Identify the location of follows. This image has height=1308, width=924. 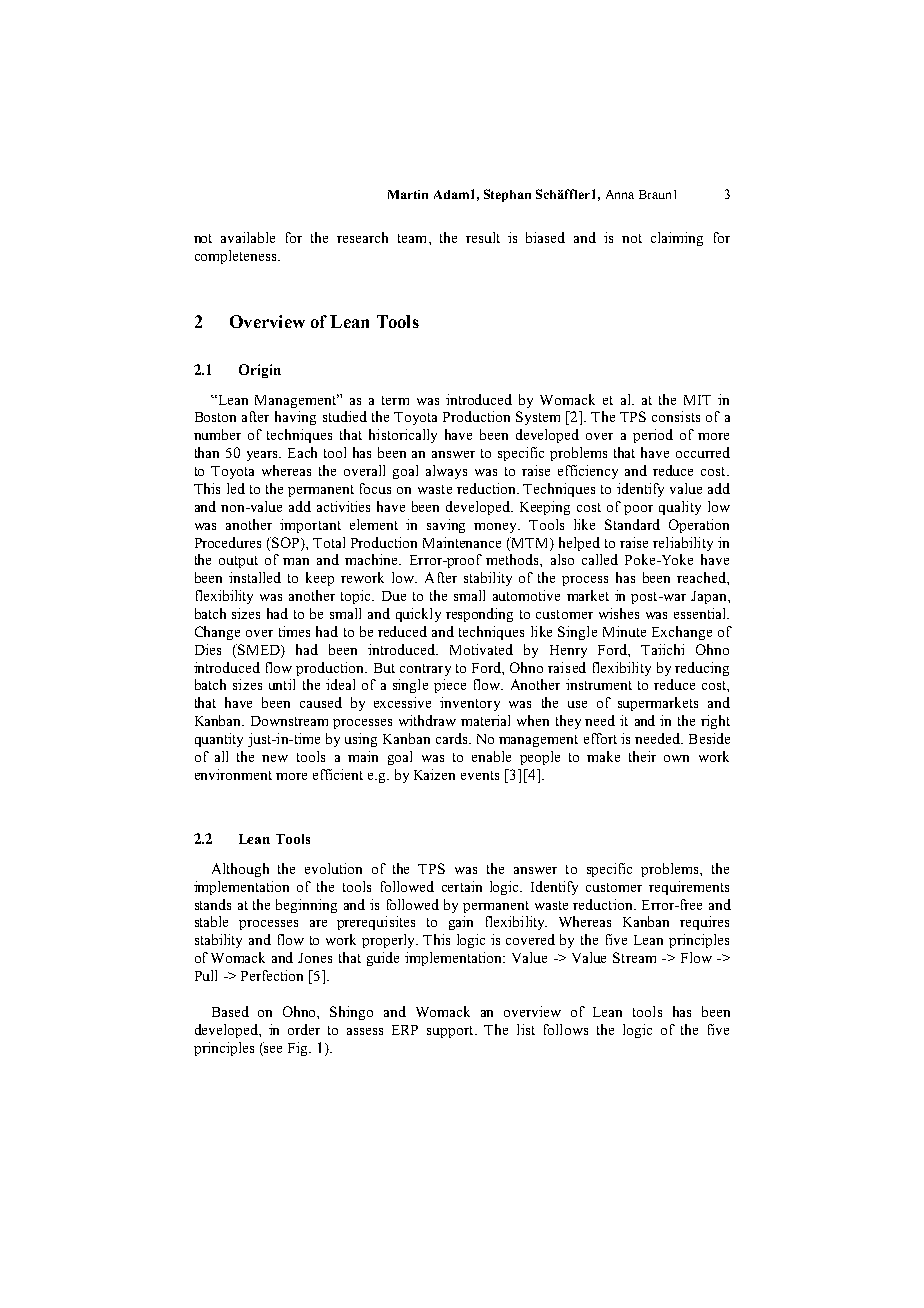
(566, 1029).
